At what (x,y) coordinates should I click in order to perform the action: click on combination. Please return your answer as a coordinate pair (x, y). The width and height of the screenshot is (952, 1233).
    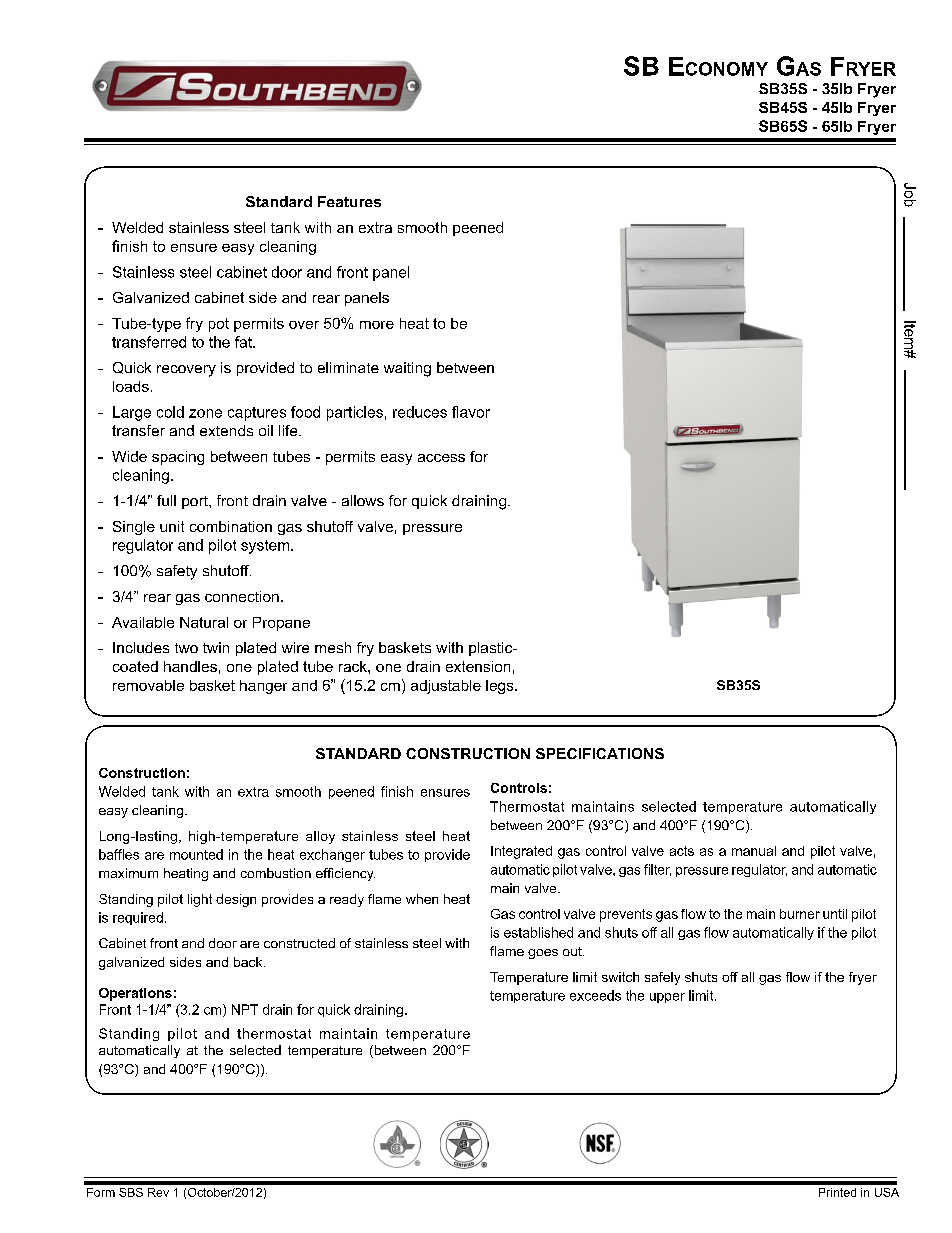
    Looking at the image, I should click on (231, 526).
